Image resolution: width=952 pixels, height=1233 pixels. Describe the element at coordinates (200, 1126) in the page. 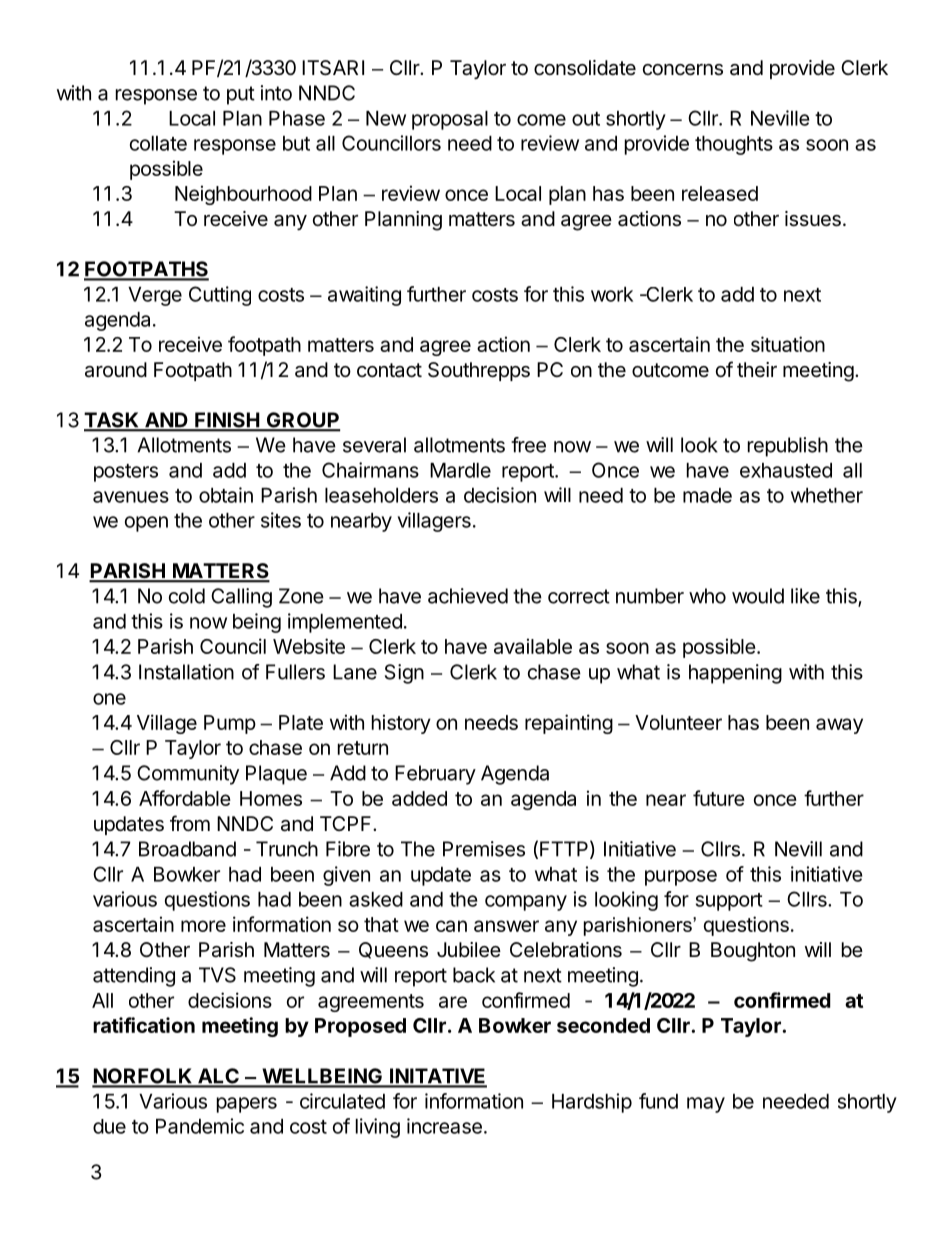

I see `Pandemic` at that location.
